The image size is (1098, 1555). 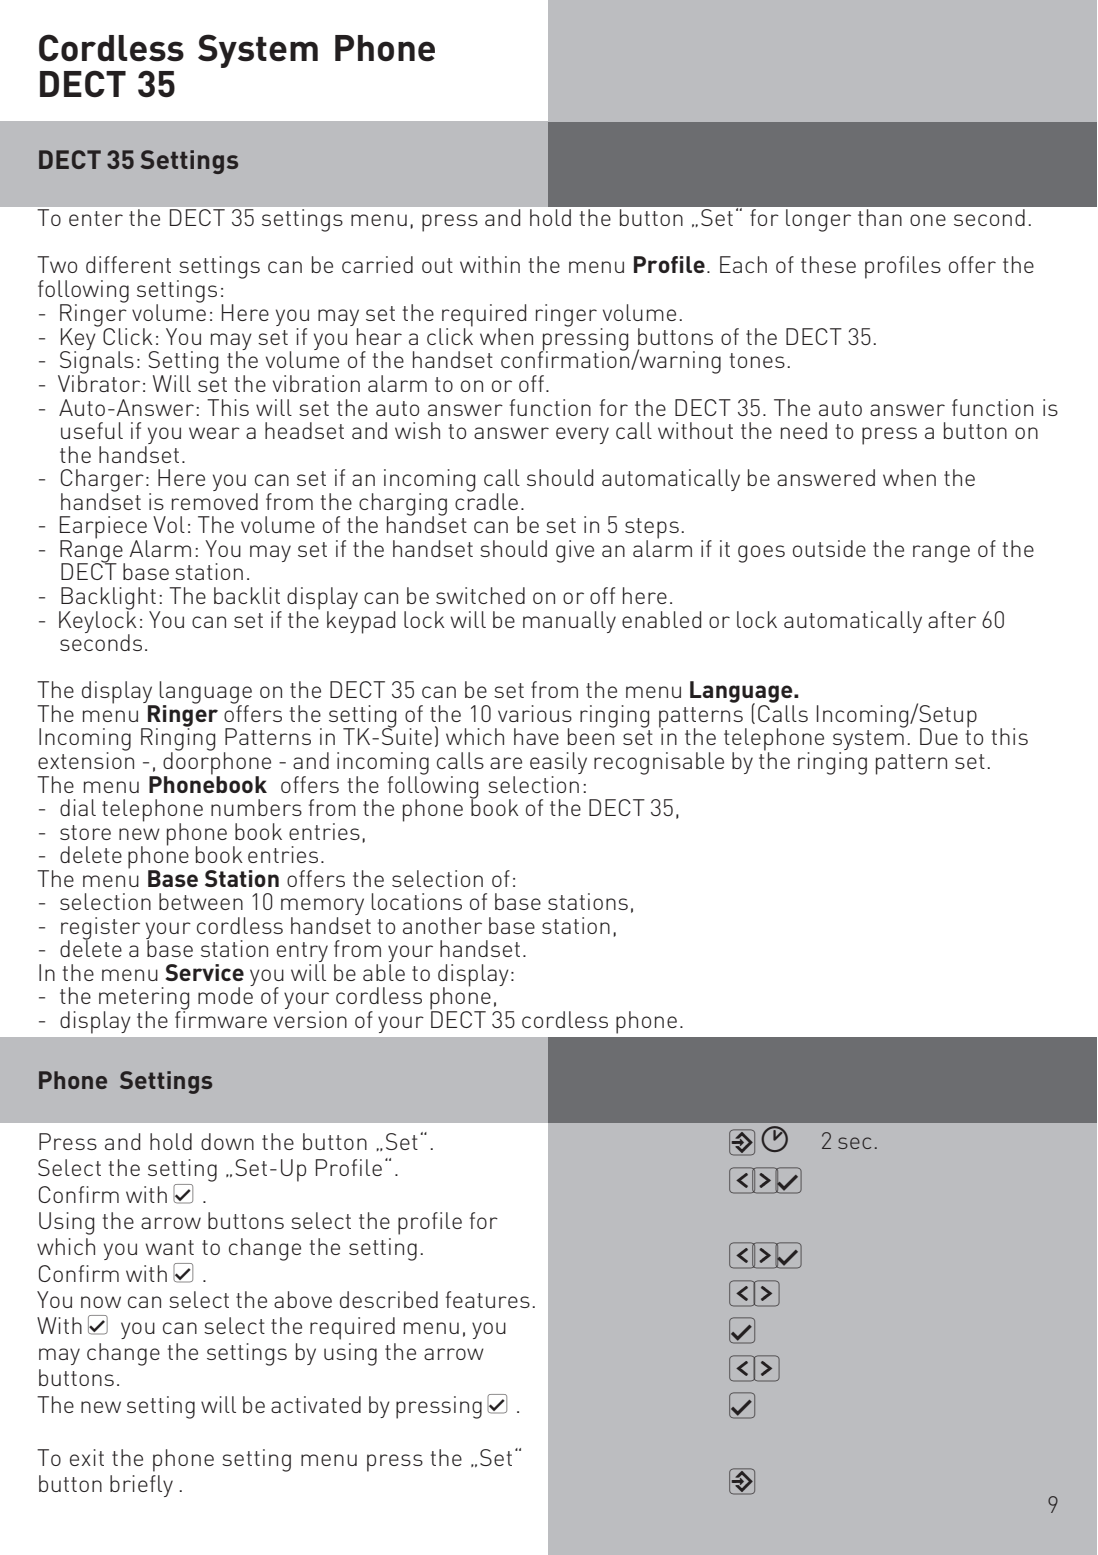 What do you see at coordinates (377, 264) in the page?
I see `carried` at bounding box center [377, 264].
